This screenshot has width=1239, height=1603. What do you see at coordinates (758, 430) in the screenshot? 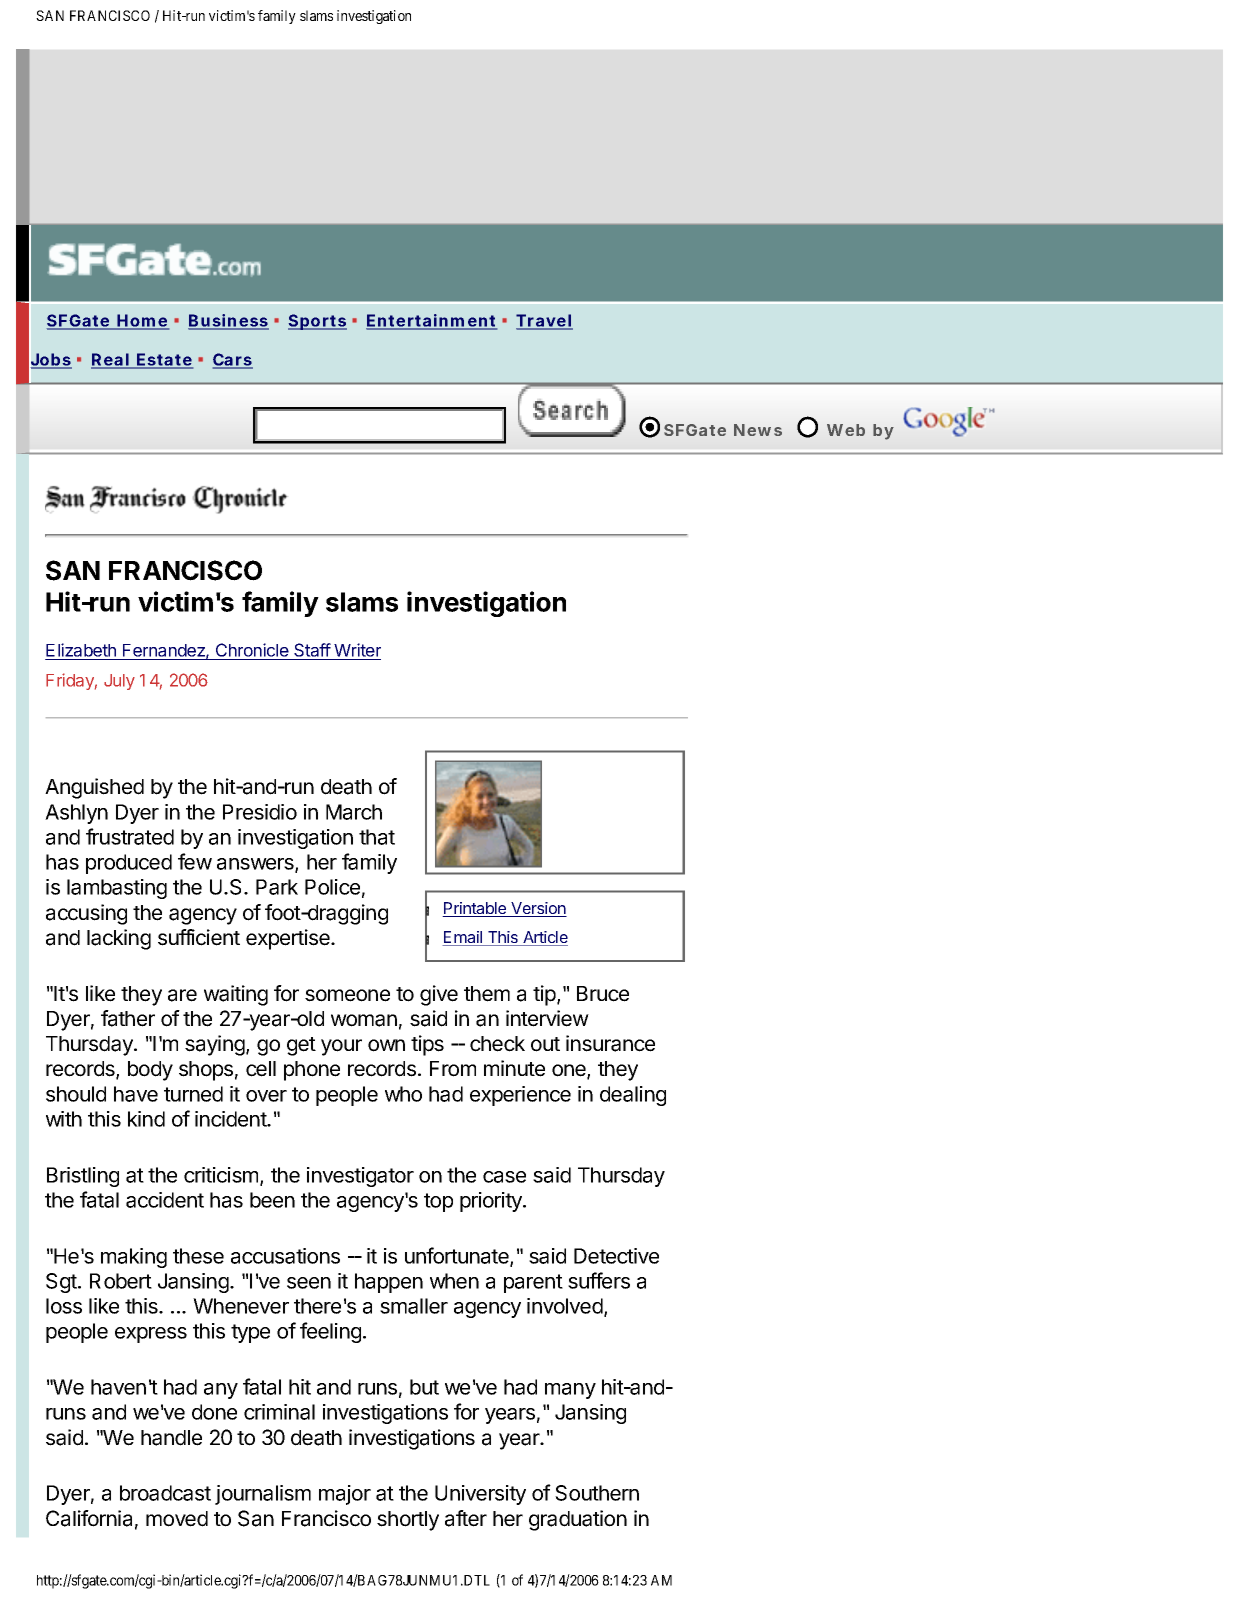
I see `News` at bounding box center [758, 430].
